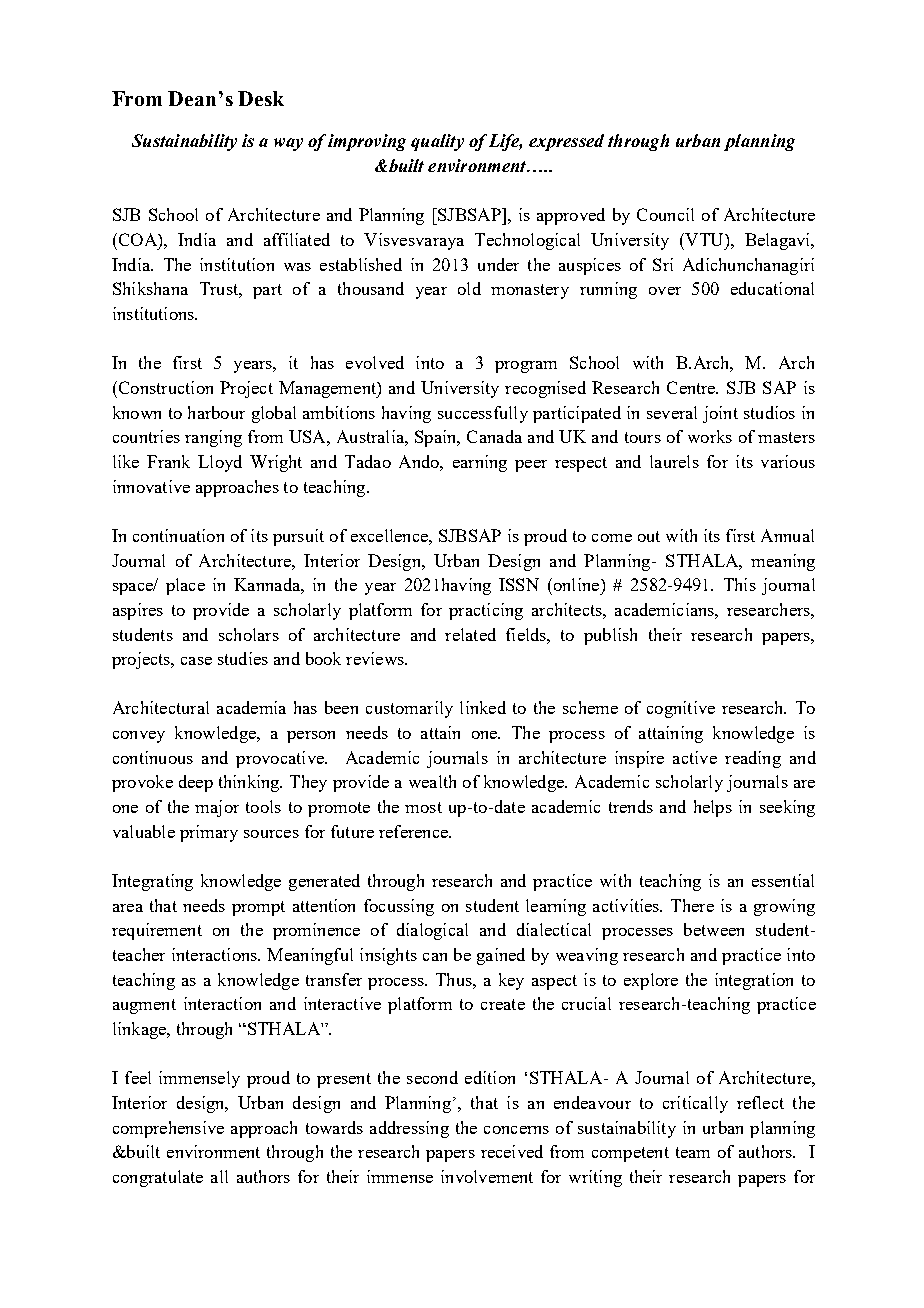  What do you see at coordinates (665, 214) in the document?
I see `Council` at bounding box center [665, 214].
